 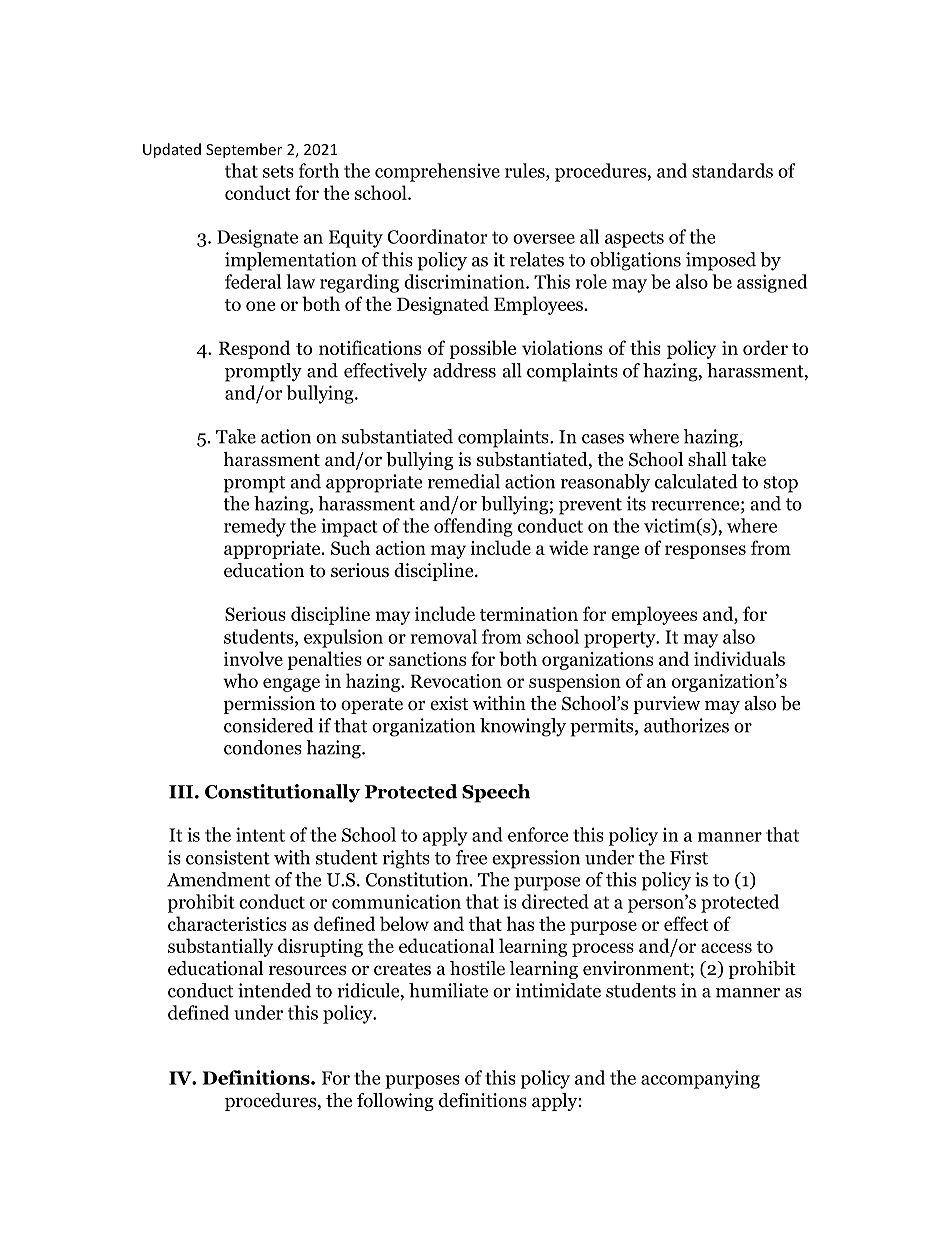 I want to click on sets, so click(x=278, y=171).
